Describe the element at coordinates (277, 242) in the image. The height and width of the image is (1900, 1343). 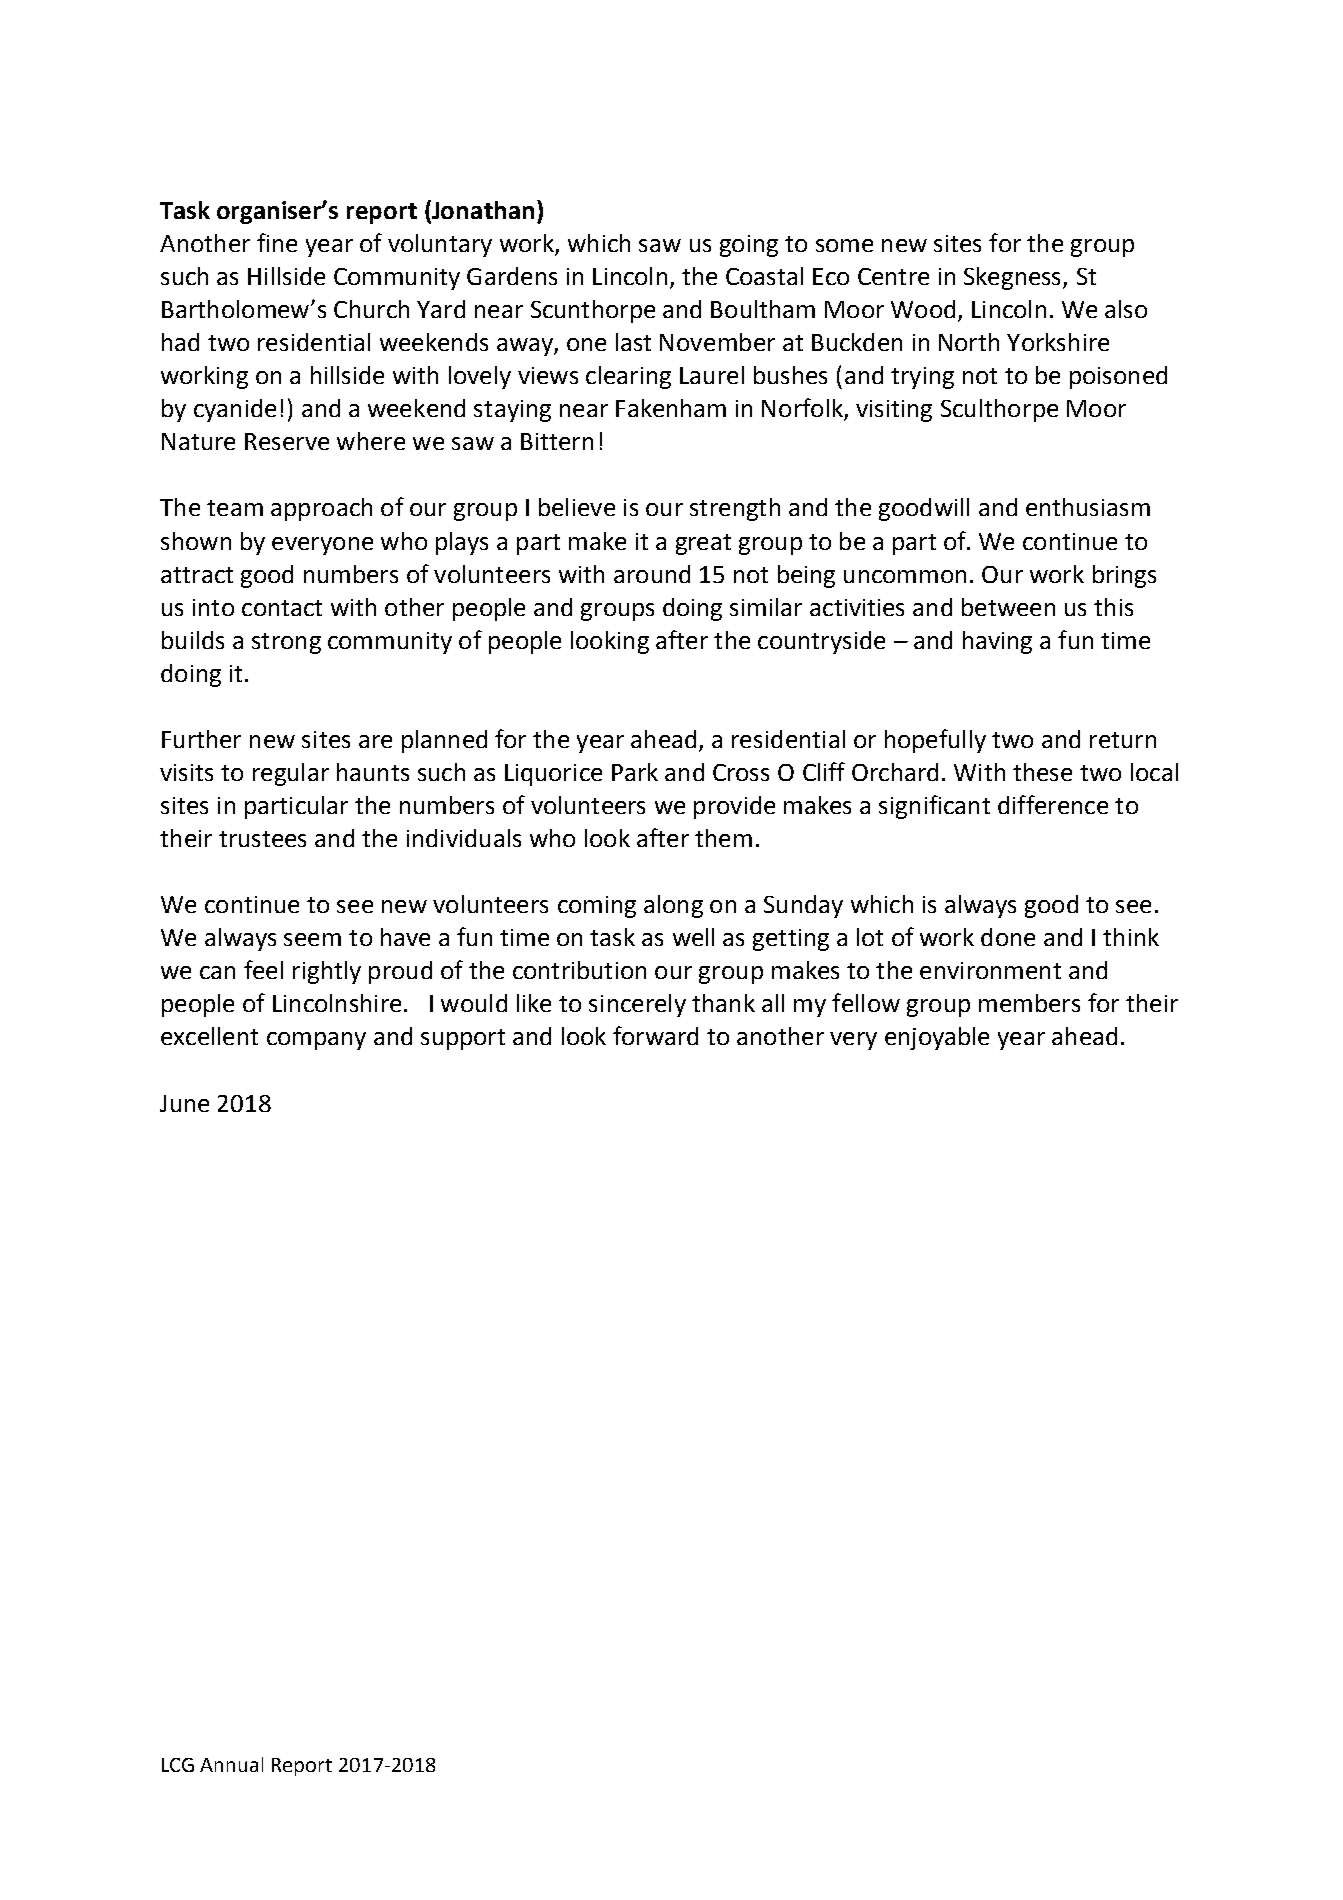
I see `fine` at that location.
